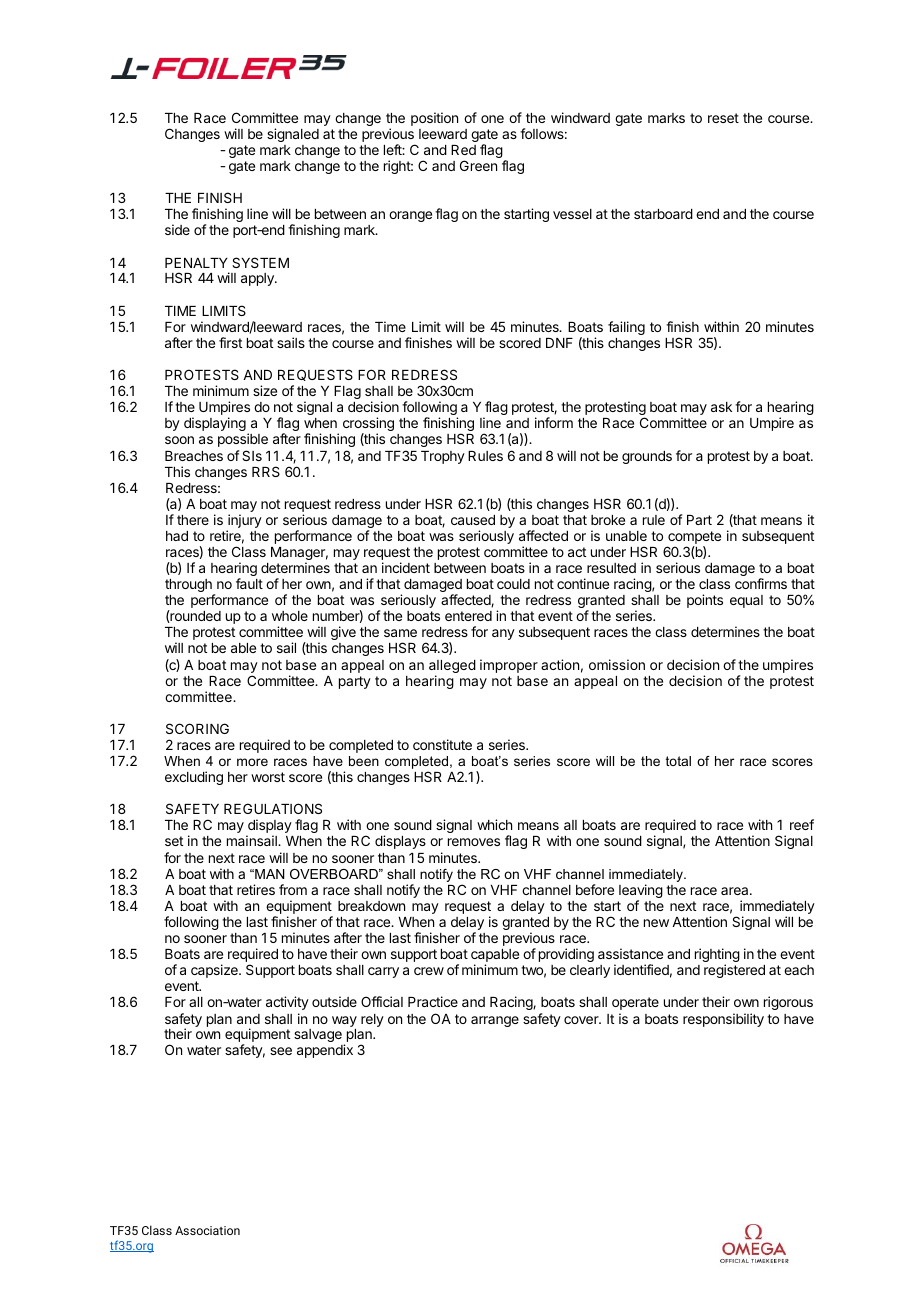 The image size is (924, 1308). What do you see at coordinates (429, 971) in the screenshot?
I see `crew` at bounding box center [429, 971].
